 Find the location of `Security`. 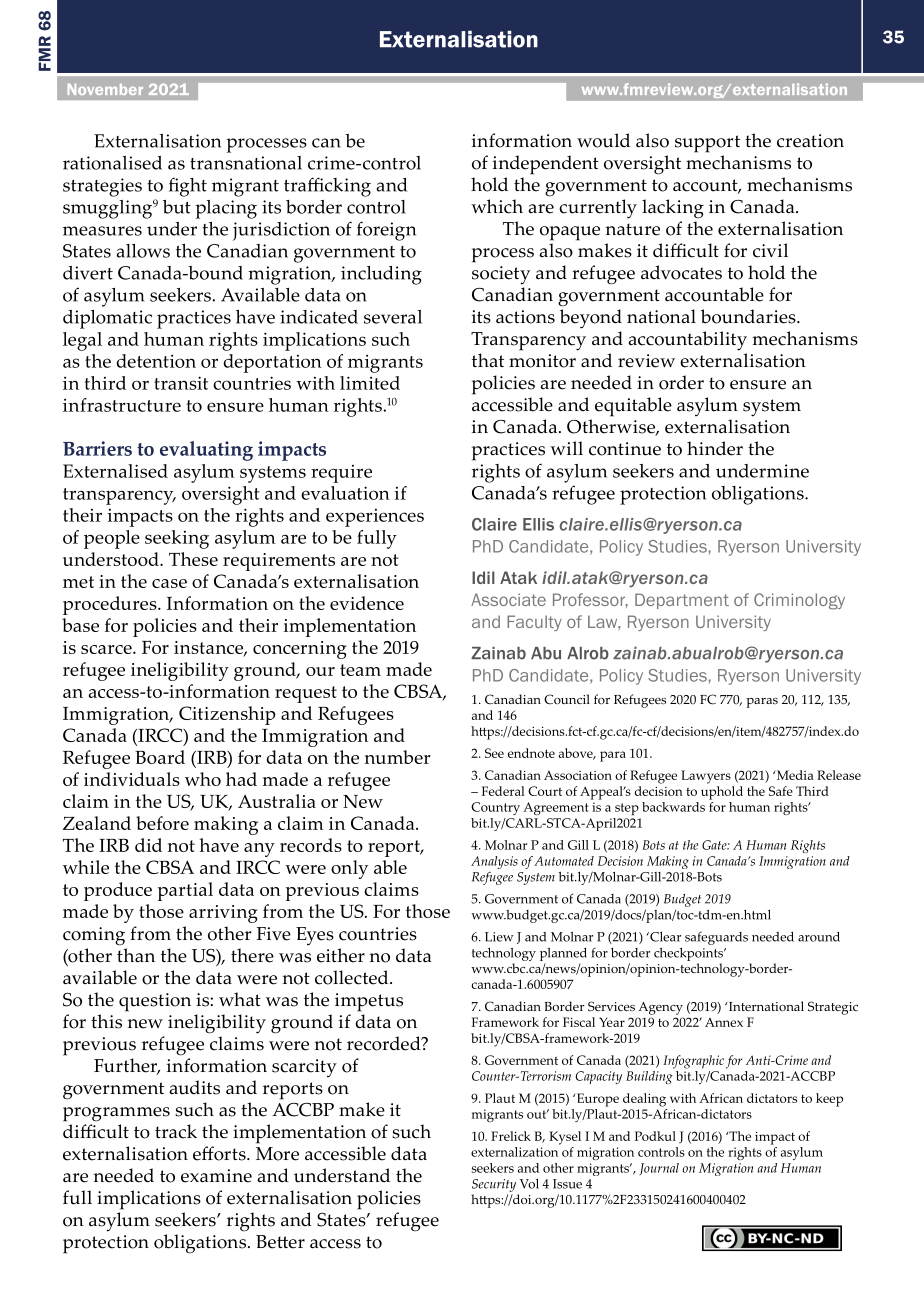

Security is located at coordinates (494, 1185).
